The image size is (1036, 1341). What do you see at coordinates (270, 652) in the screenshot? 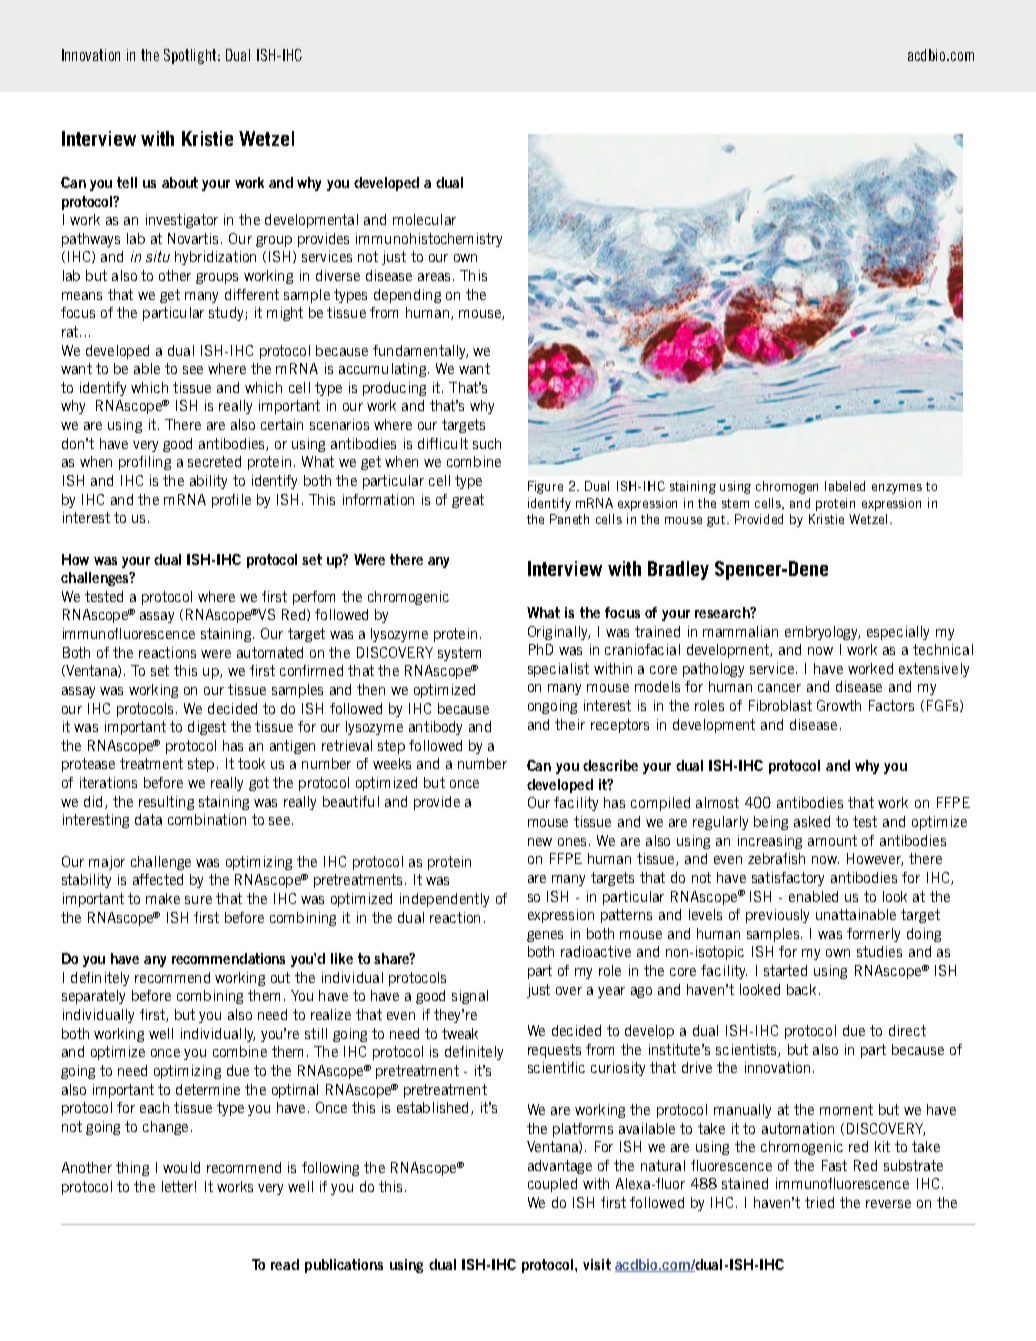
I see `automated` at bounding box center [270, 652].
